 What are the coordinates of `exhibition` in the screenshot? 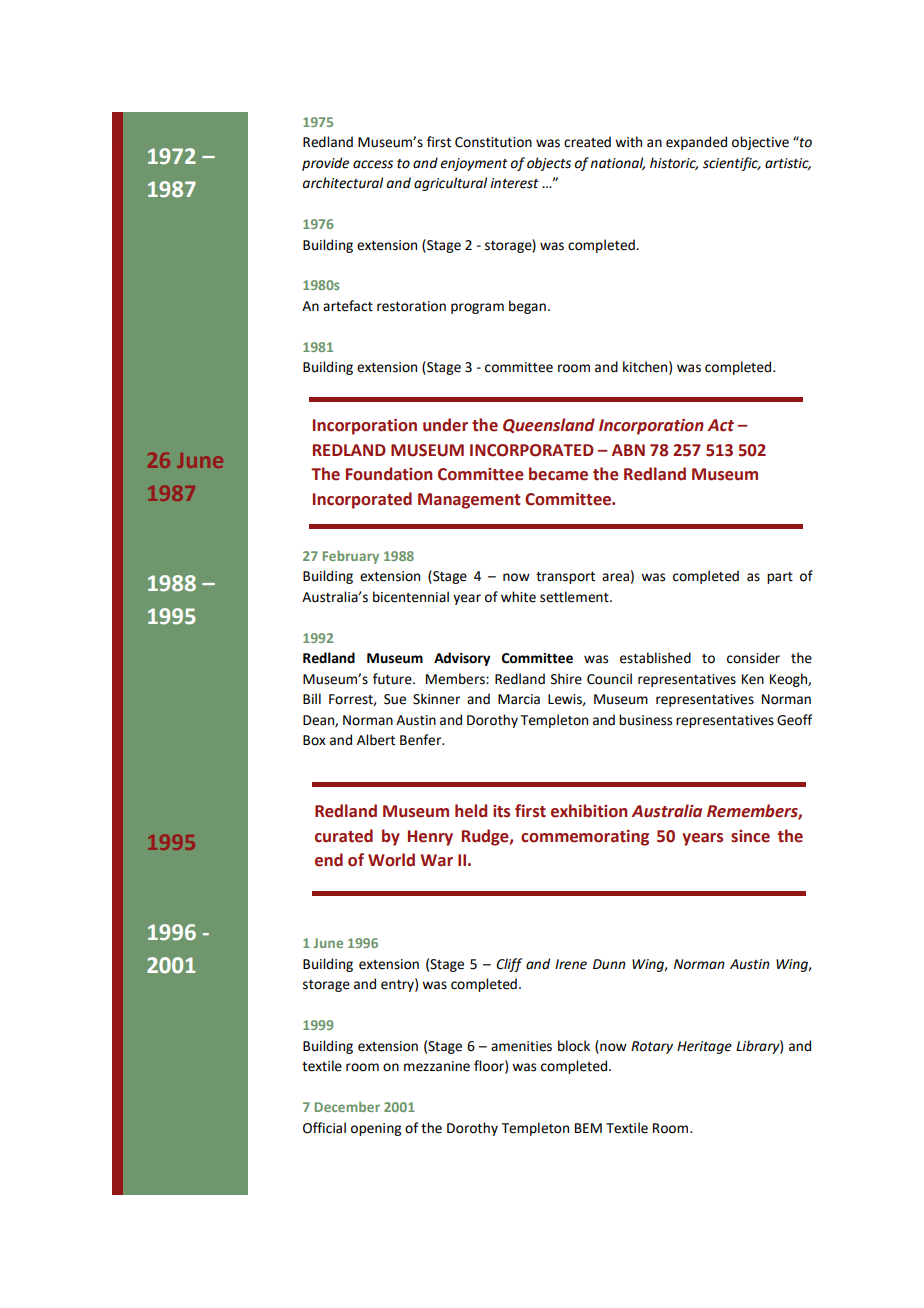 It's located at (589, 811).
